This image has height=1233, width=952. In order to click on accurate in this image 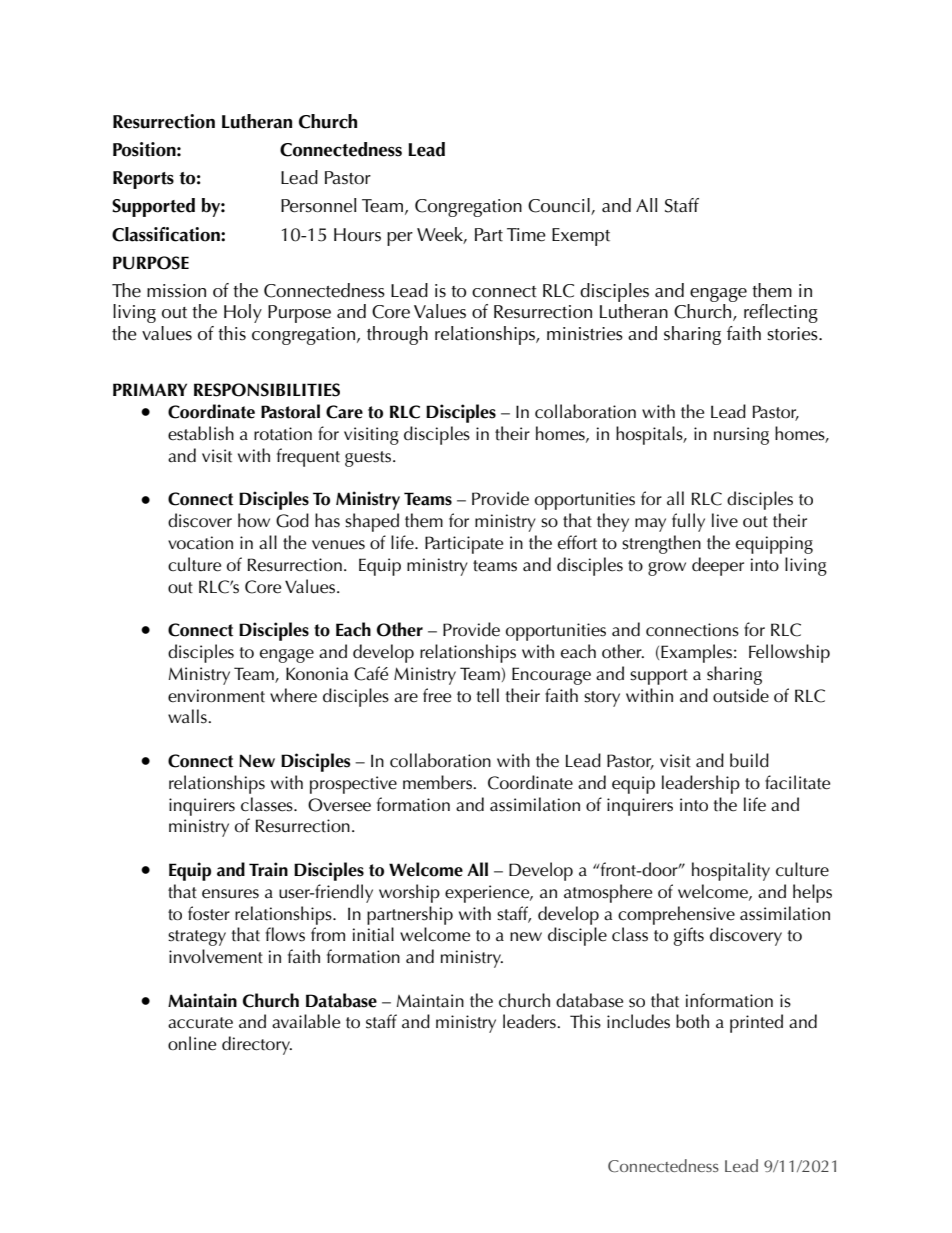, I will do `click(200, 1023)`.
